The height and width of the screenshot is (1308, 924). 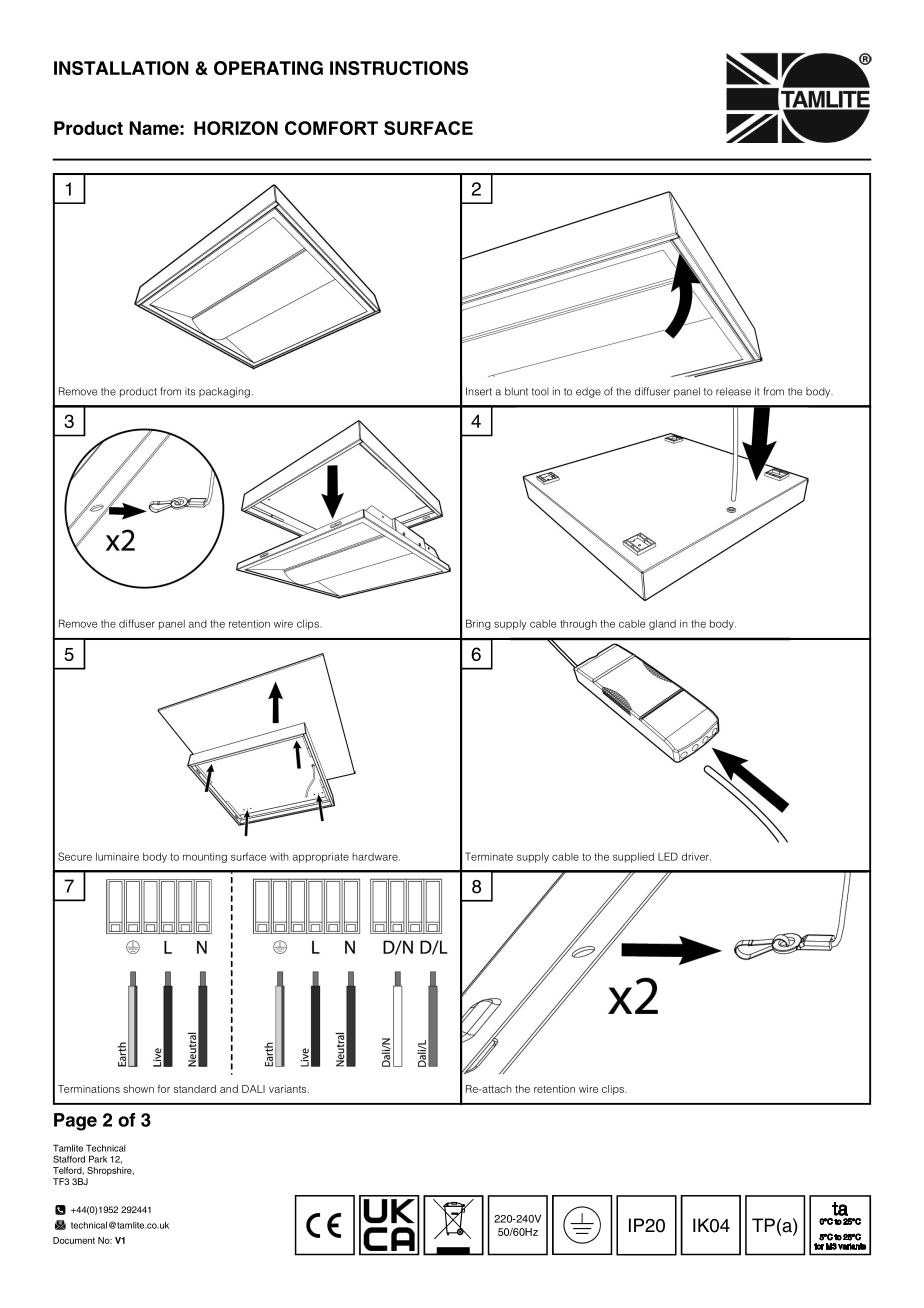 I want to click on LED, so click(x=668, y=856).
